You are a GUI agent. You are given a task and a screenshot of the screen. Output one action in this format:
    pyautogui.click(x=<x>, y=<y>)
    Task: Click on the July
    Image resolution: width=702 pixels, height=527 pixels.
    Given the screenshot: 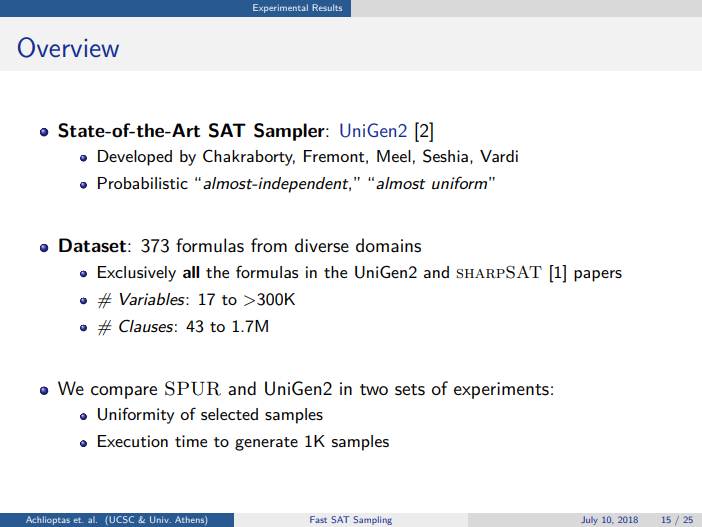 What is the action you would take?
    pyautogui.click(x=589, y=520)
